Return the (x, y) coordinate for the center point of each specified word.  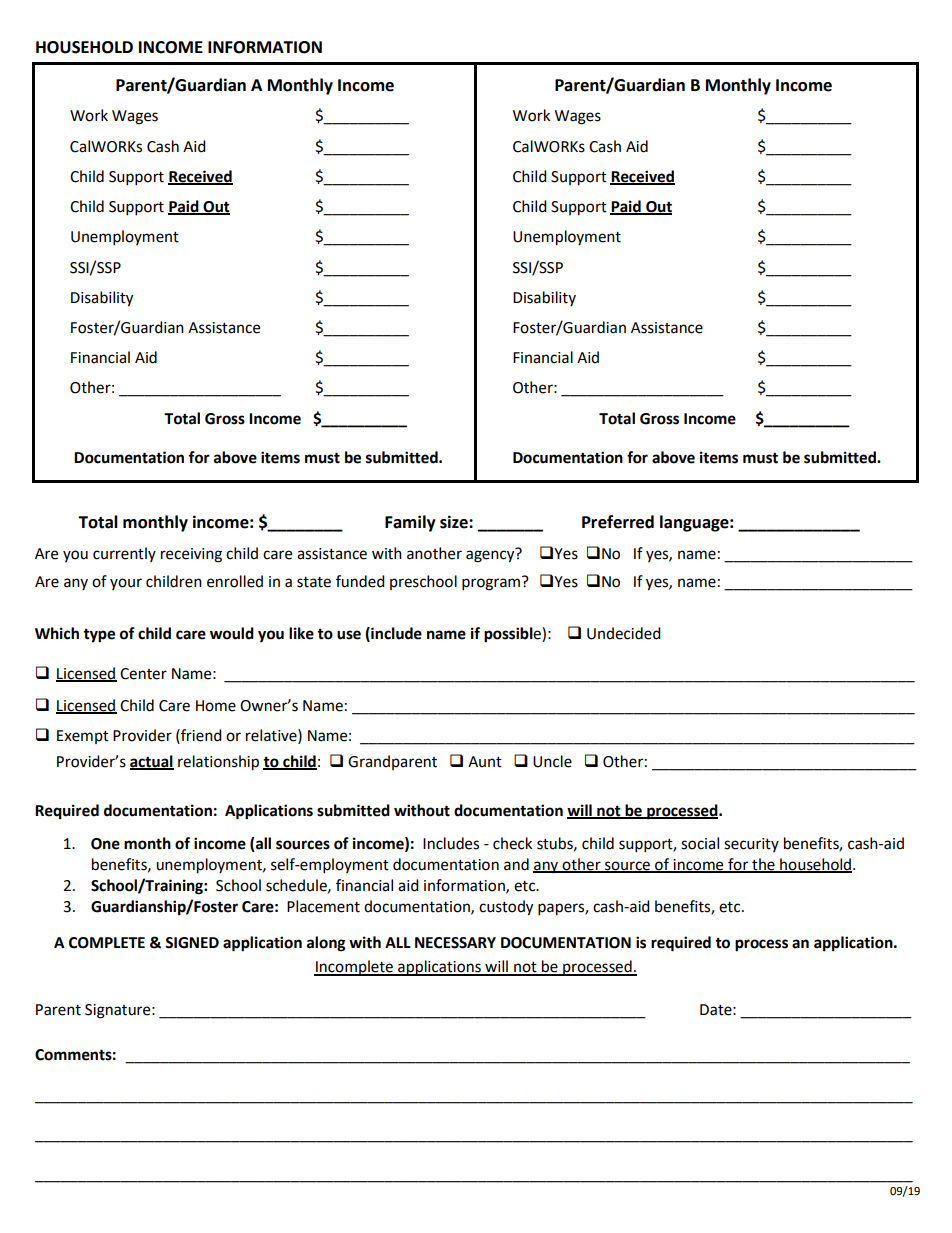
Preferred (618, 522)
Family (410, 523)
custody (506, 908)
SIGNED (192, 943)
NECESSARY (455, 943)
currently (124, 554)
